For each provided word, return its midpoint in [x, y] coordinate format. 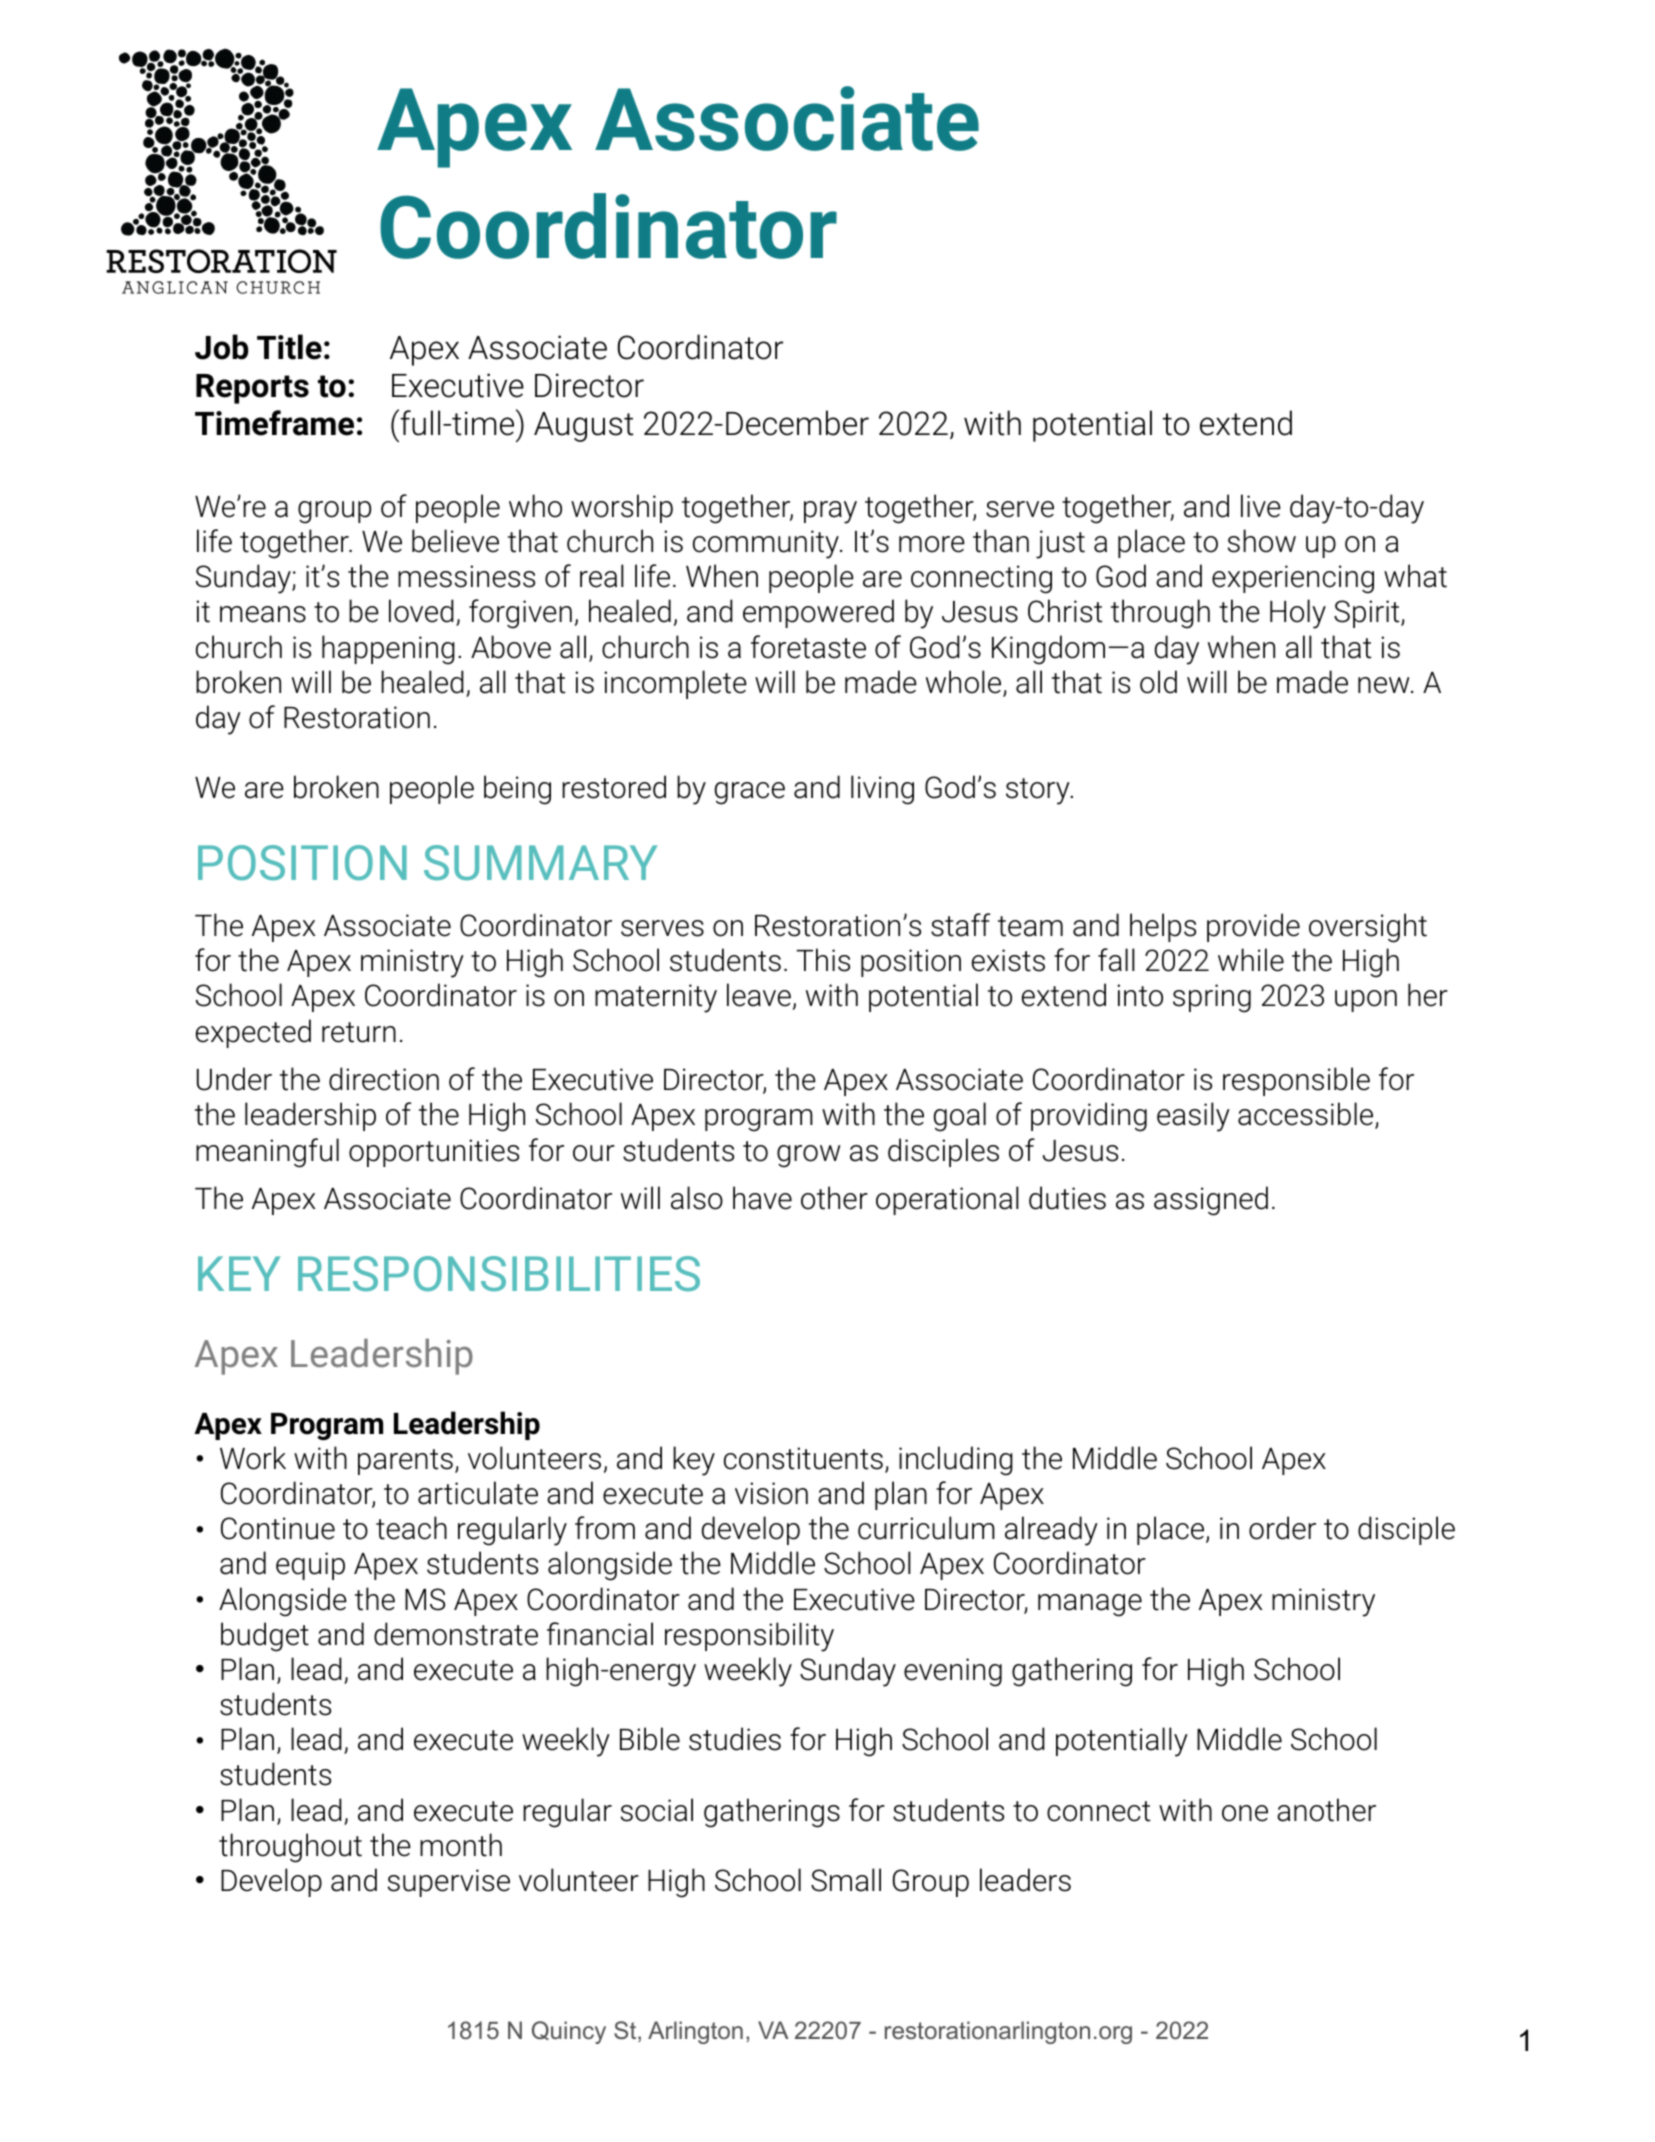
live [1261, 506]
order [1282, 1528]
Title [289, 347]
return [359, 1032]
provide [1253, 927]
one [1245, 1813]
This [823, 960]
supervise [449, 1883]
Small [846, 1880]
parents [405, 1462]
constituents [803, 1458]
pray [830, 512]
